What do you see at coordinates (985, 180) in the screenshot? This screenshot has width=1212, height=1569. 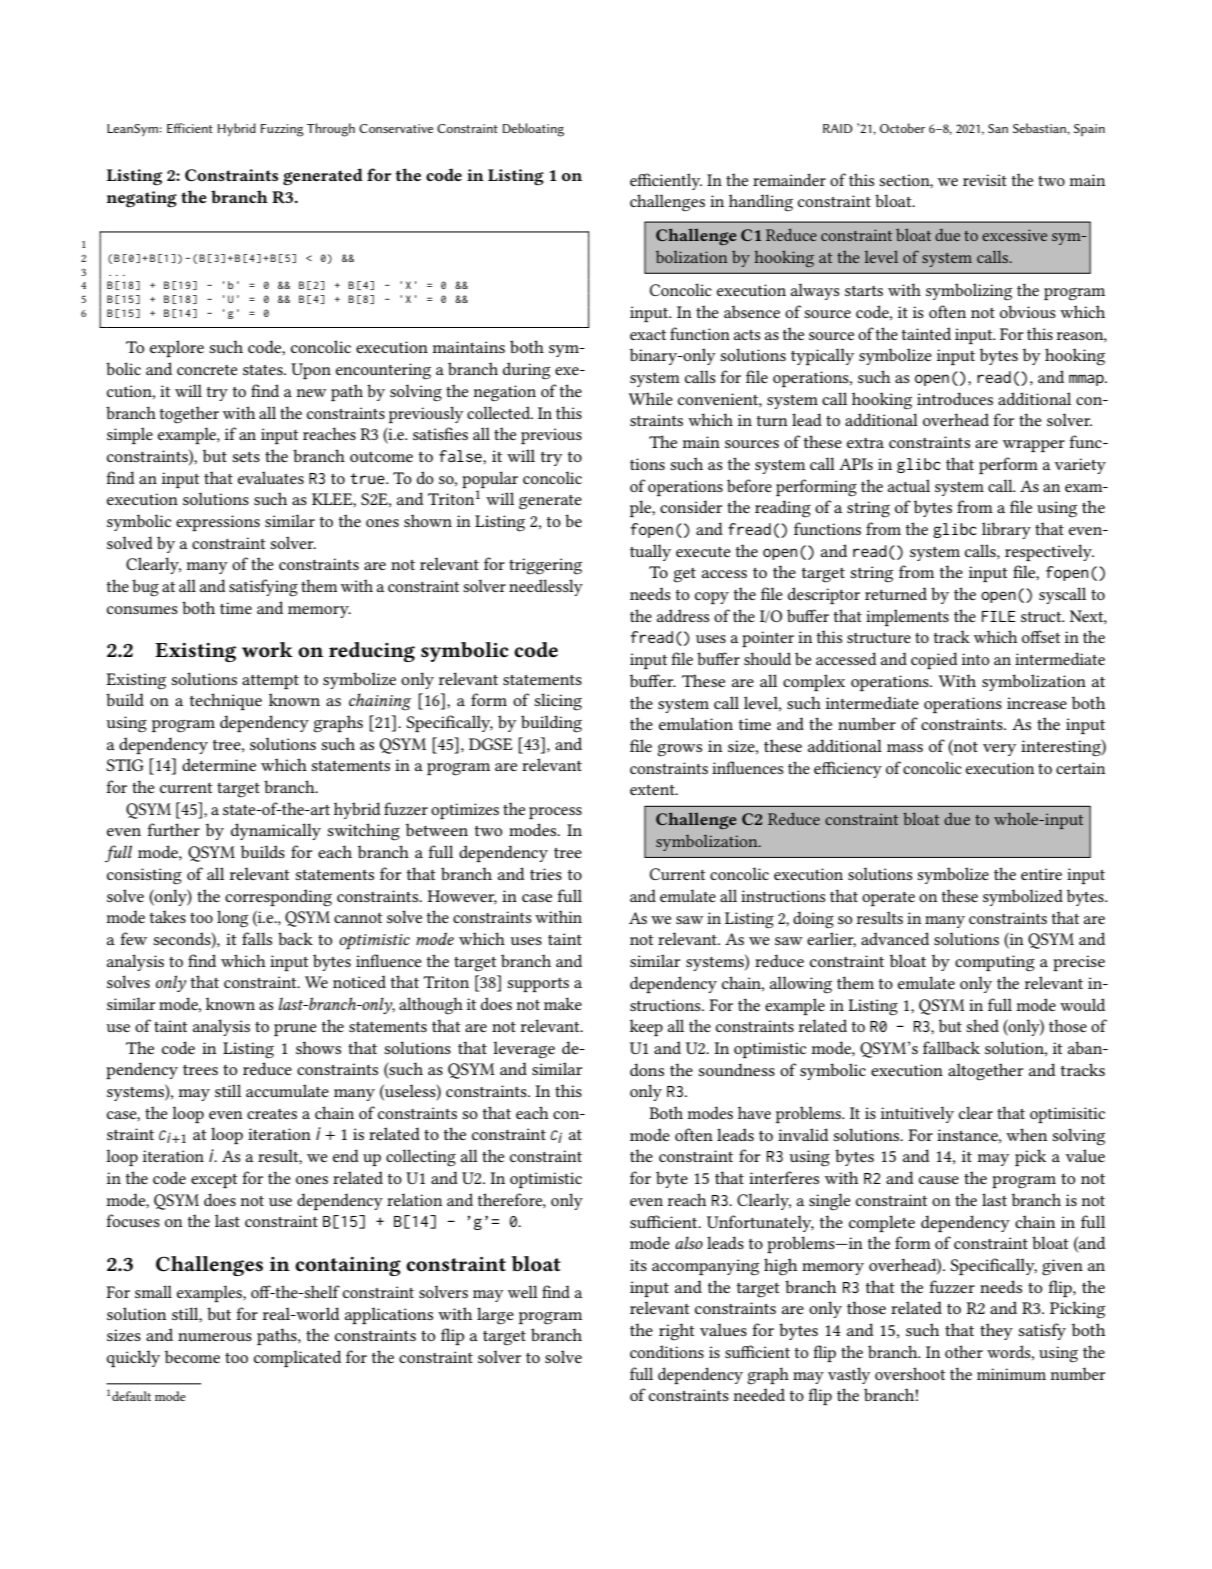 I see `revisit` at bounding box center [985, 180].
